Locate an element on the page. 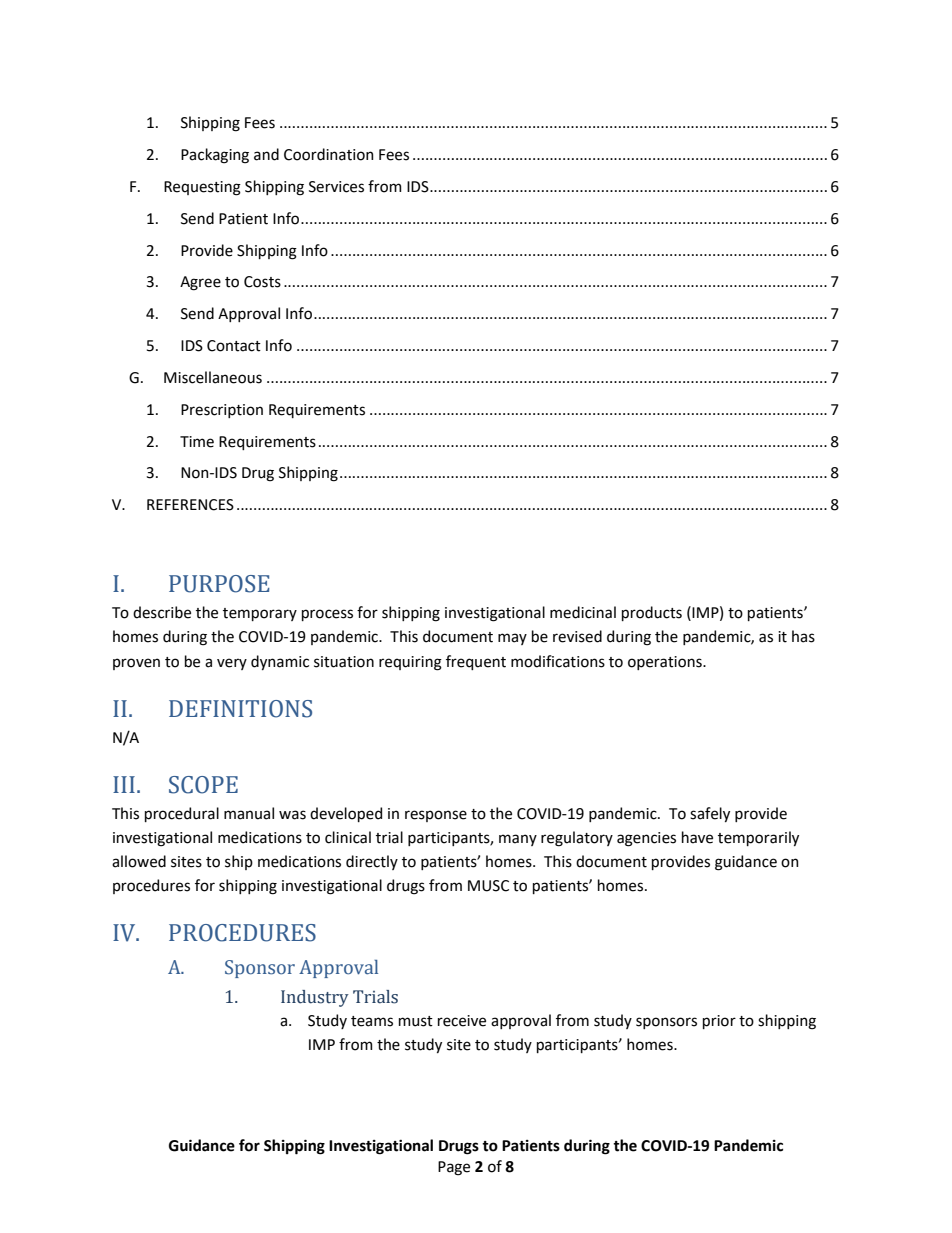 The height and width of the image is (1233, 952). Requesting is located at coordinates (202, 188).
